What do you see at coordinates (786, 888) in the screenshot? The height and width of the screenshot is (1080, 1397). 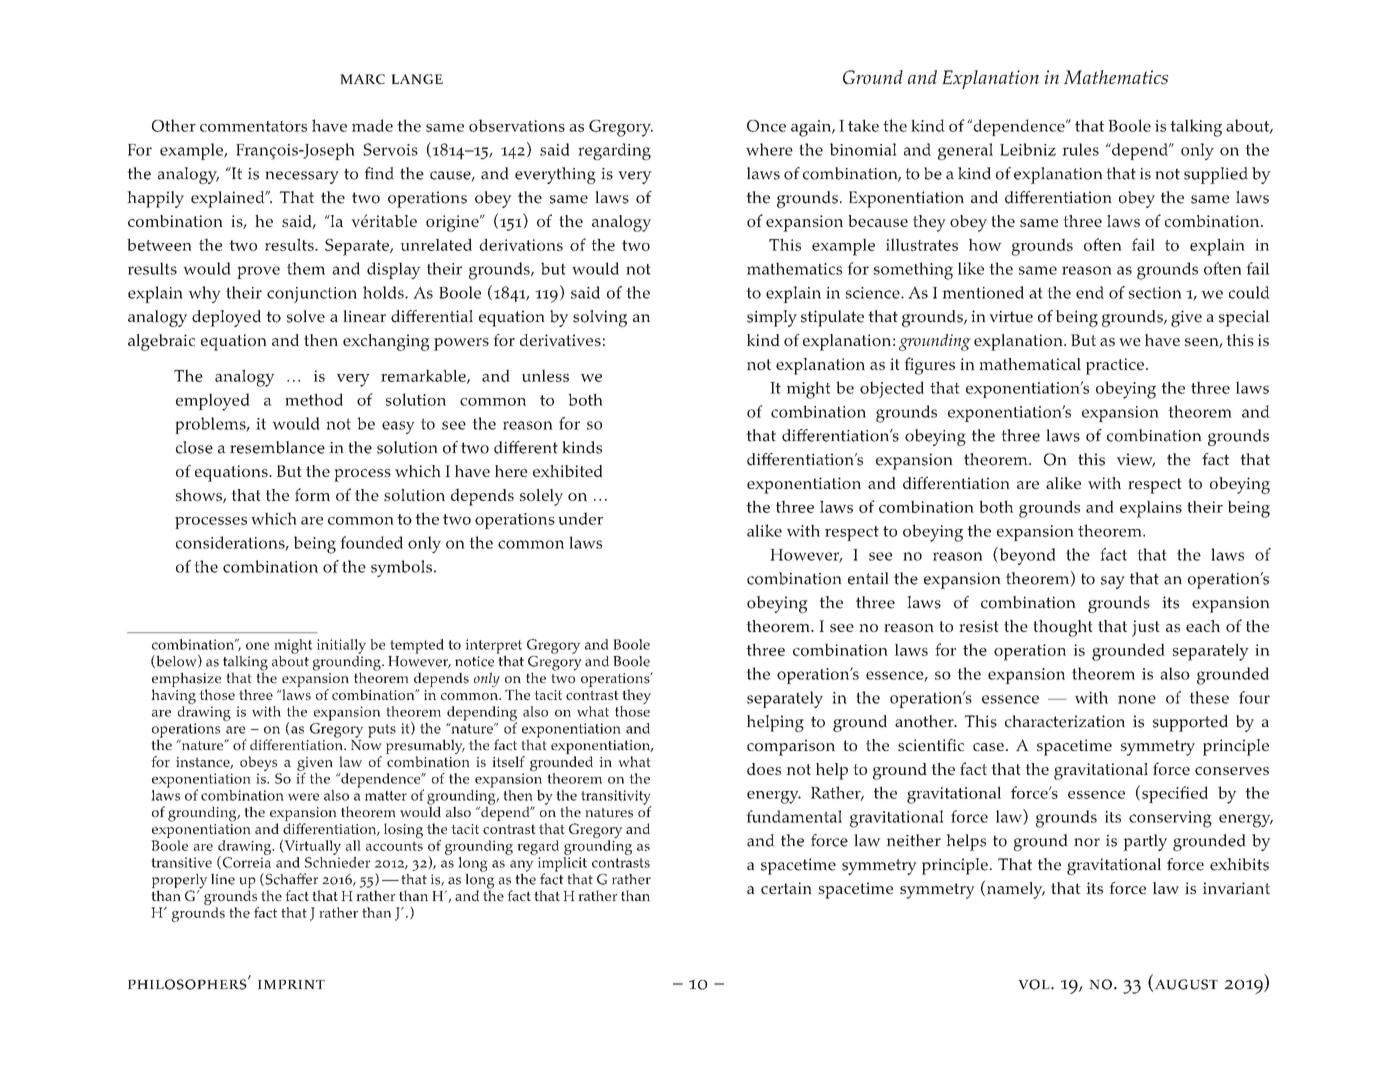 I see `certain` at bounding box center [786, 888].
